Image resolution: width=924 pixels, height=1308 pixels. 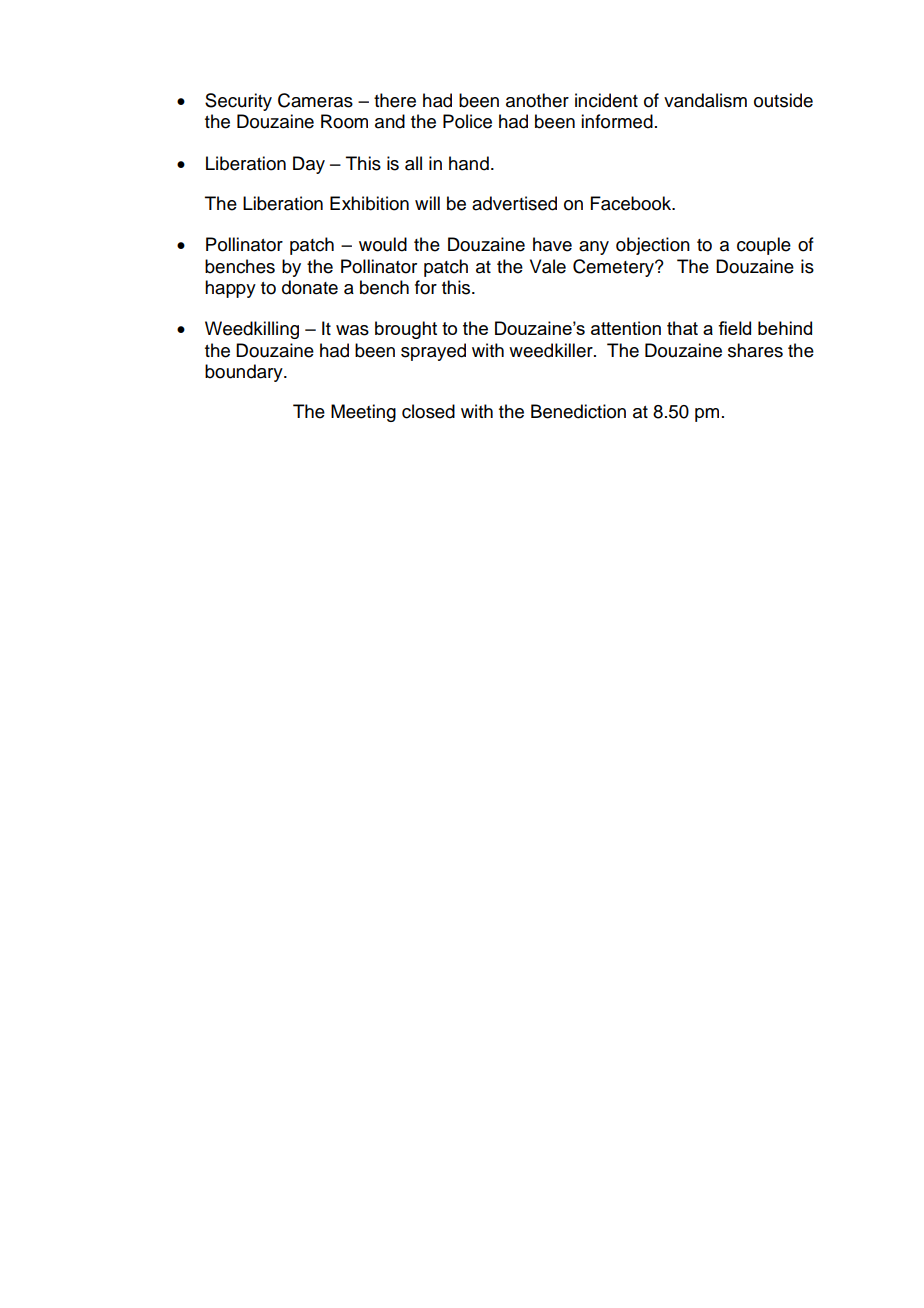 I want to click on vandalism, so click(x=705, y=100).
